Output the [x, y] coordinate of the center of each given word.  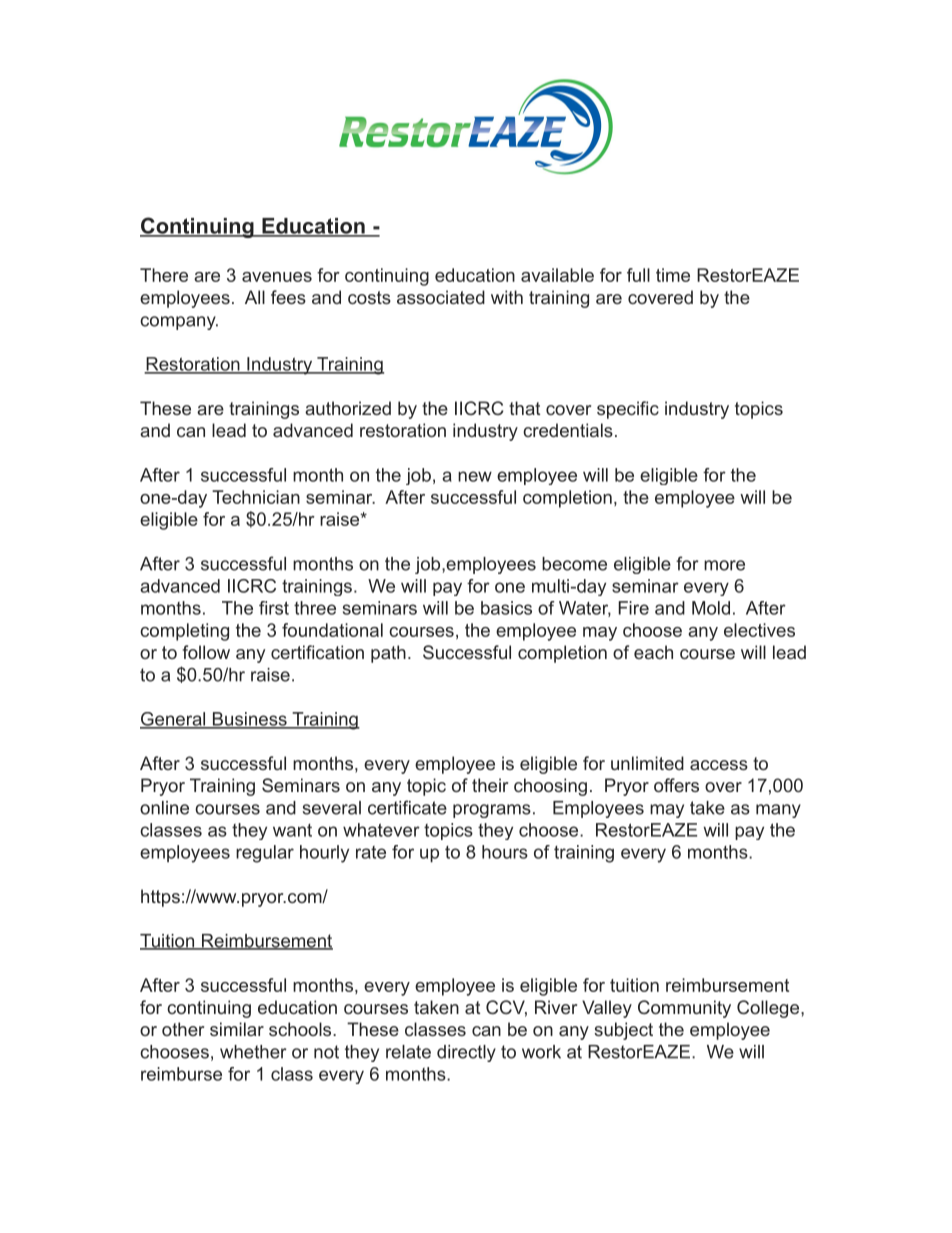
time [673, 275]
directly [466, 1053]
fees [288, 297]
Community [684, 1009]
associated [441, 297]
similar [237, 1029]
